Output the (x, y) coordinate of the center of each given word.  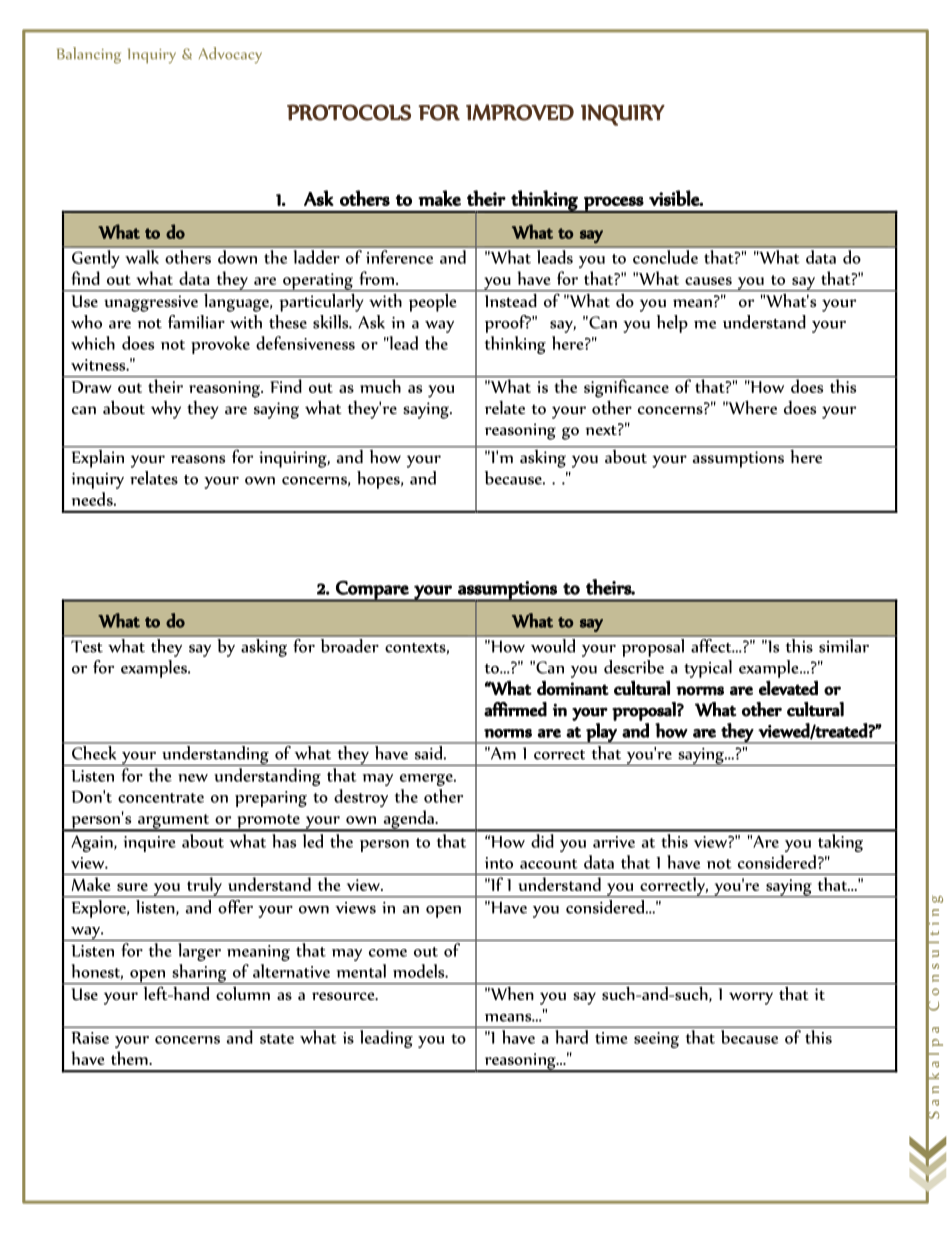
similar (844, 644)
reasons (198, 459)
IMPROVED (520, 112)
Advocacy (230, 55)
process (613, 205)
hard (572, 1037)
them (130, 1058)
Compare (372, 591)
